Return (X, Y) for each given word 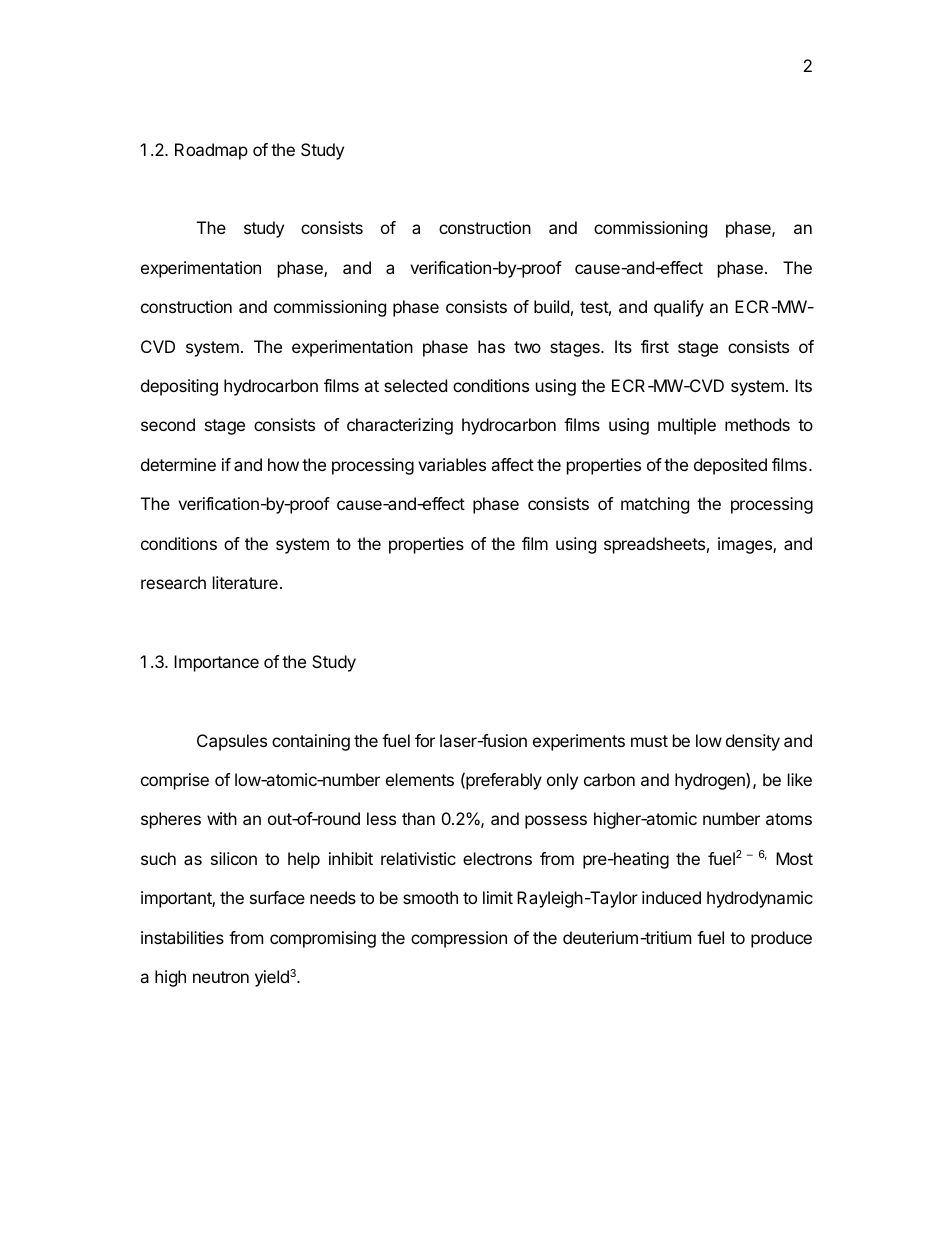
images (746, 545)
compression (459, 939)
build (551, 306)
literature (245, 582)
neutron (221, 977)
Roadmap (211, 151)
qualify (679, 308)
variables (452, 464)
